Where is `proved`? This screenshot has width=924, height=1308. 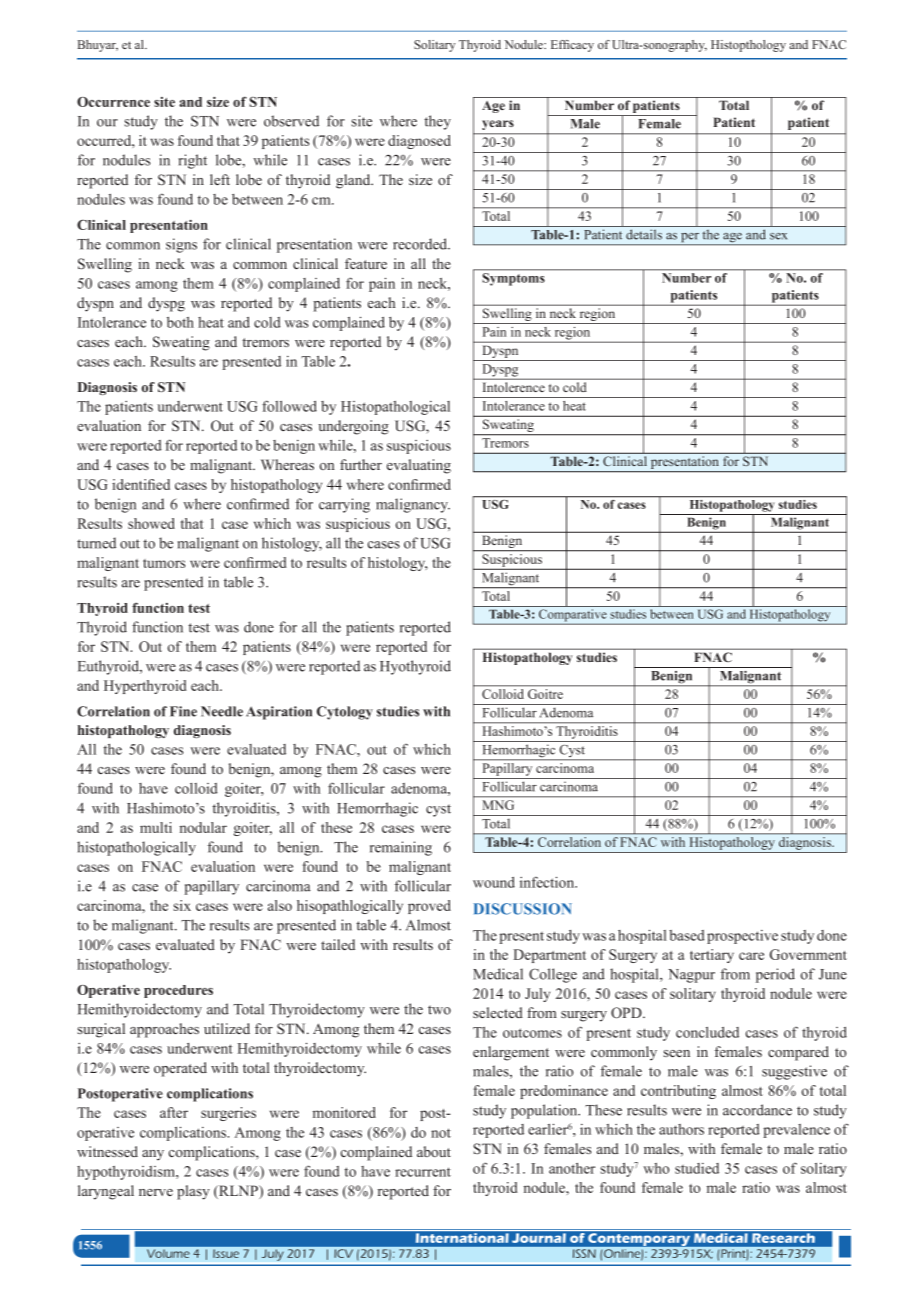
proved is located at coordinates (429, 907).
